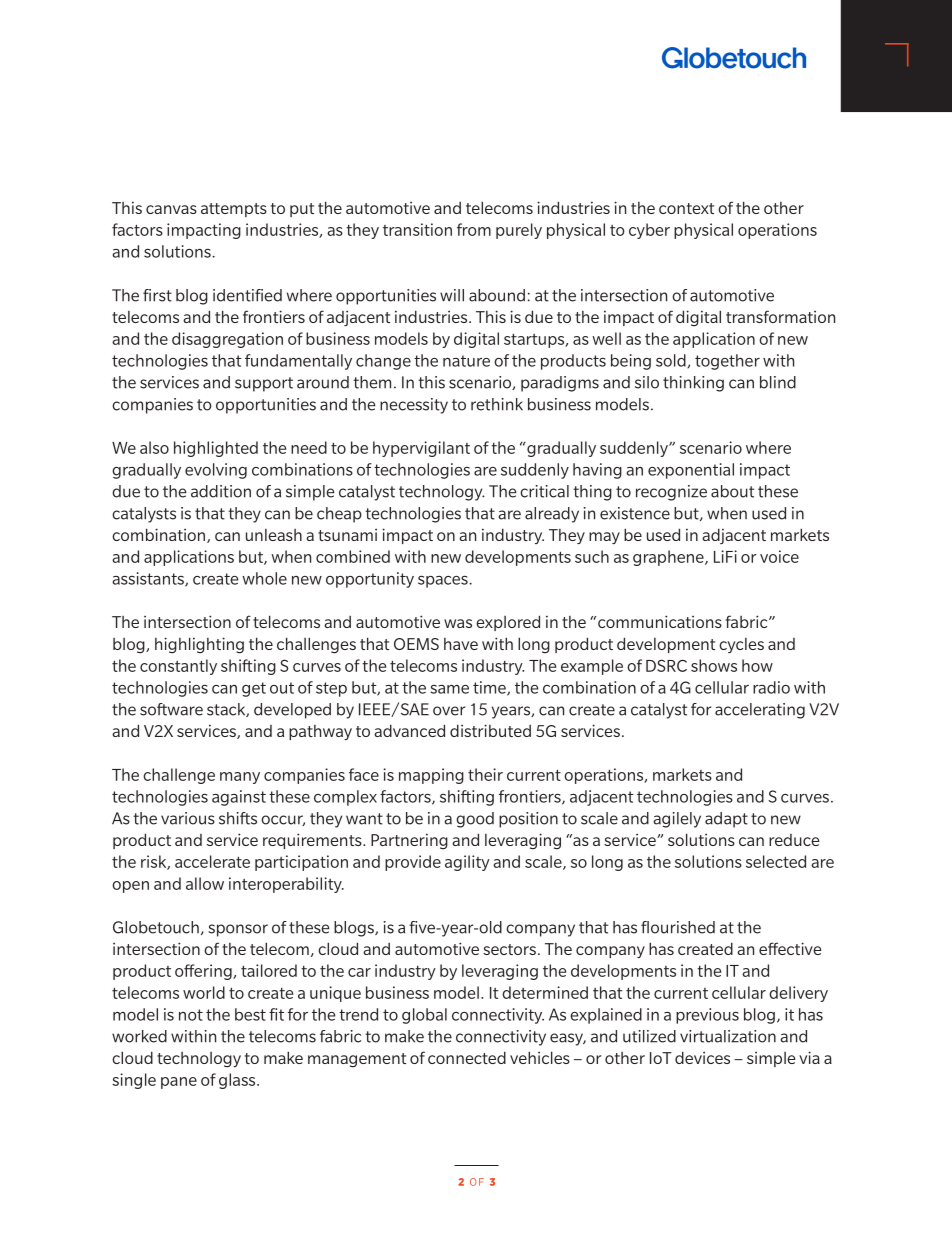 The height and width of the screenshot is (1233, 952). What do you see at coordinates (467, 1057) in the screenshot?
I see `connected` at bounding box center [467, 1057].
